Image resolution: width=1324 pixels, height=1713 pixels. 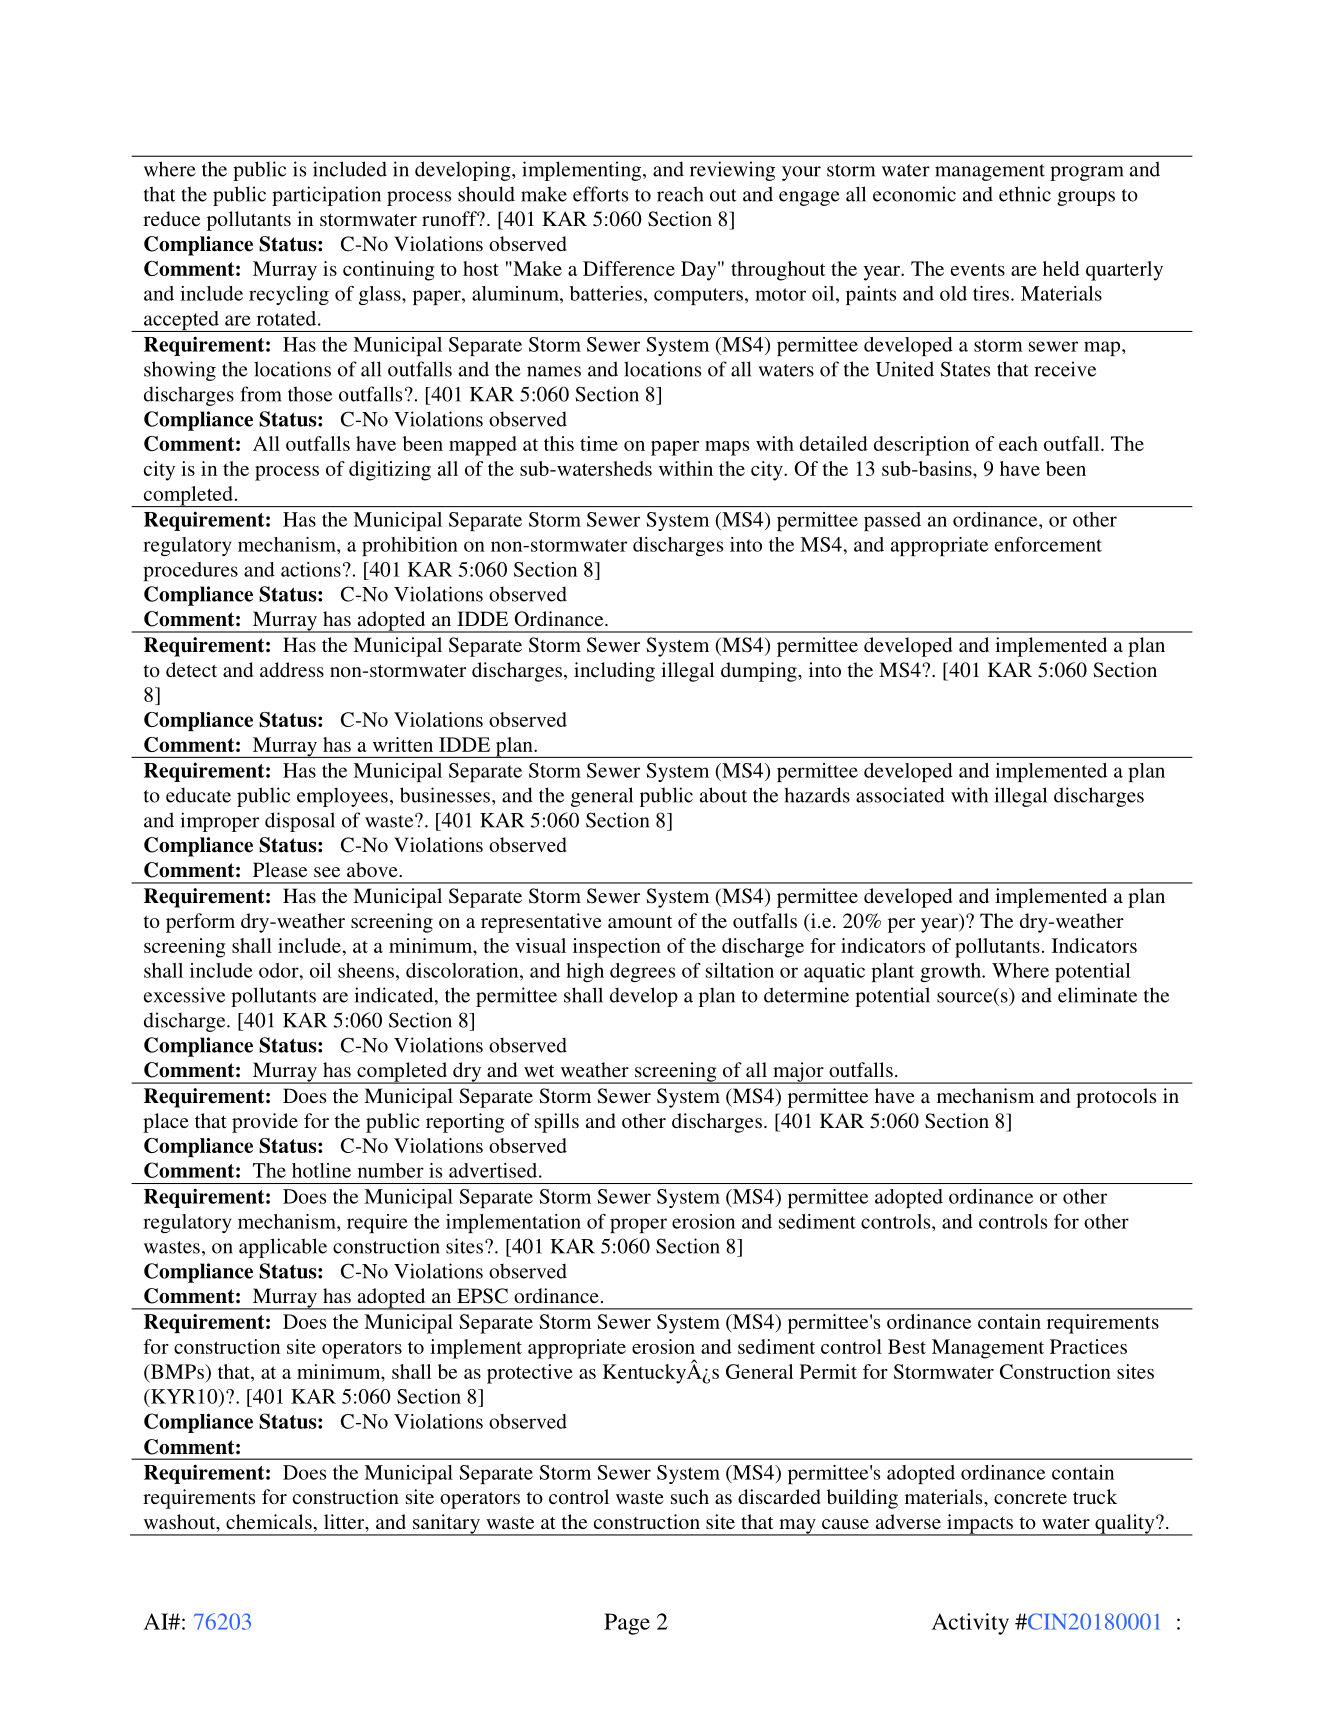 I want to click on efforts, so click(x=600, y=194).
